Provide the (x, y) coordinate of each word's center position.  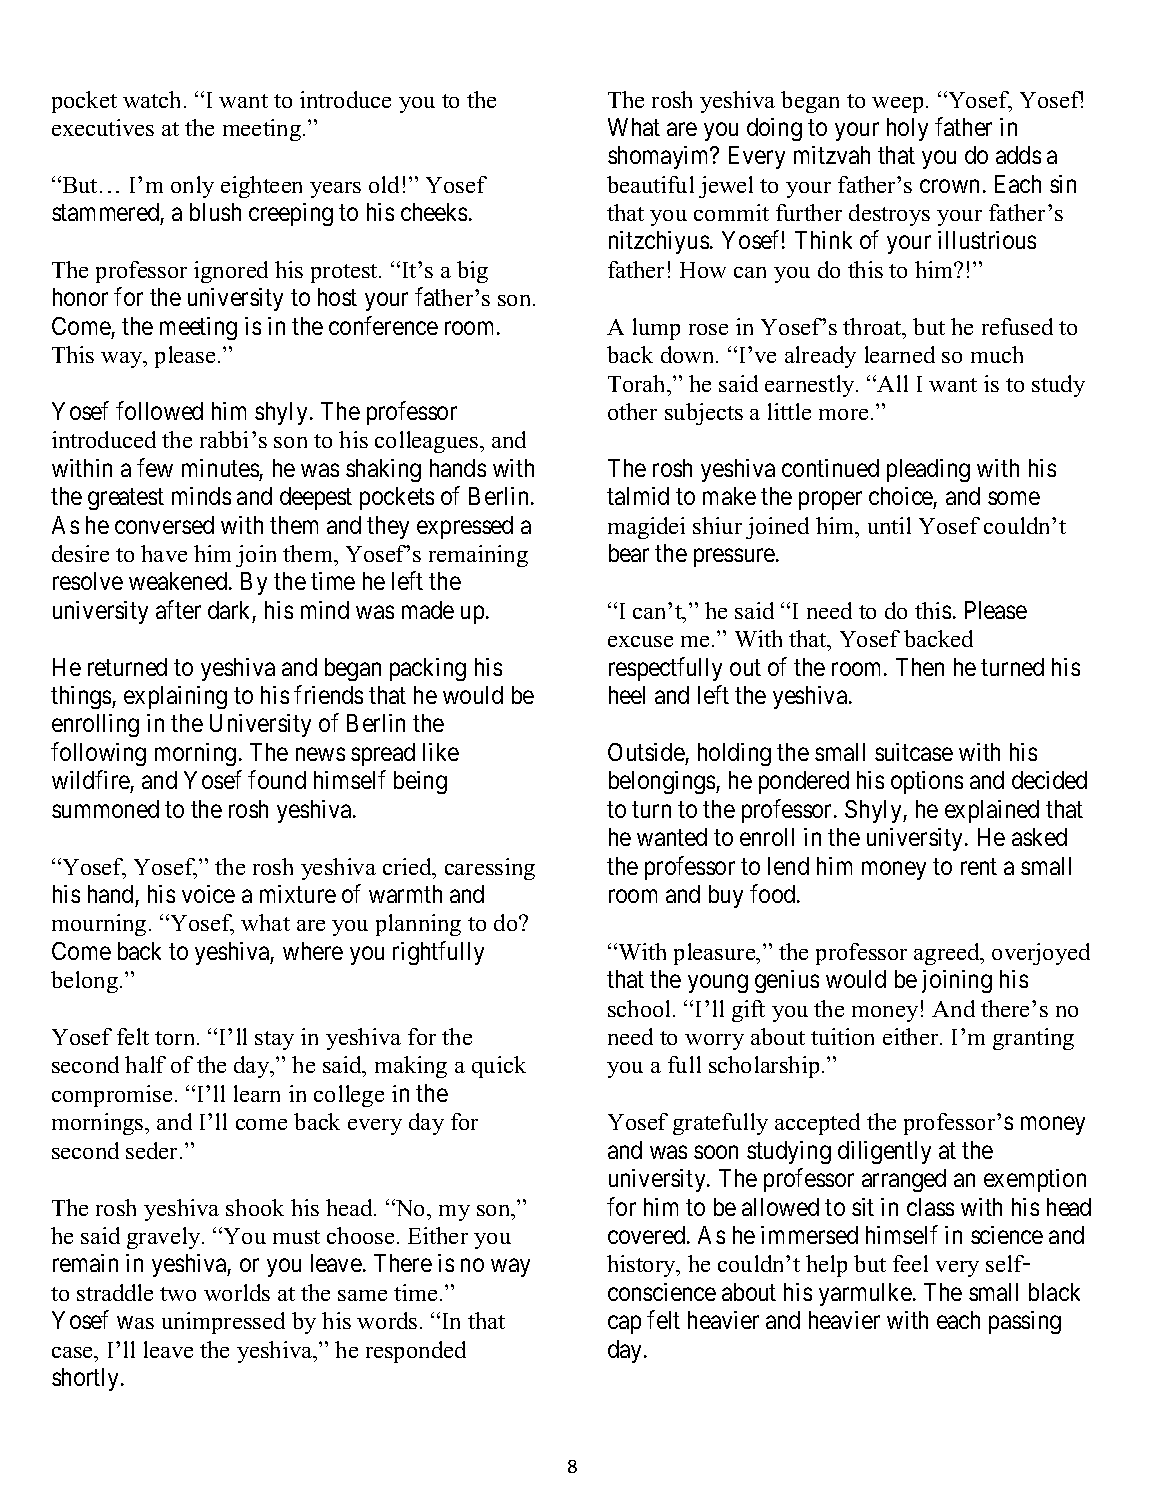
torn (176, 1038)
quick (499, 1067)
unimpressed (223, 1323)
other (632, 411)
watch (154, 99)
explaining (175, 697)
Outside (646, 752)
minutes (220, 468)
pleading (928, 470)
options (927, 782)
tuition (842, 1036)
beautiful (650, 184)
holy (907, 129)
